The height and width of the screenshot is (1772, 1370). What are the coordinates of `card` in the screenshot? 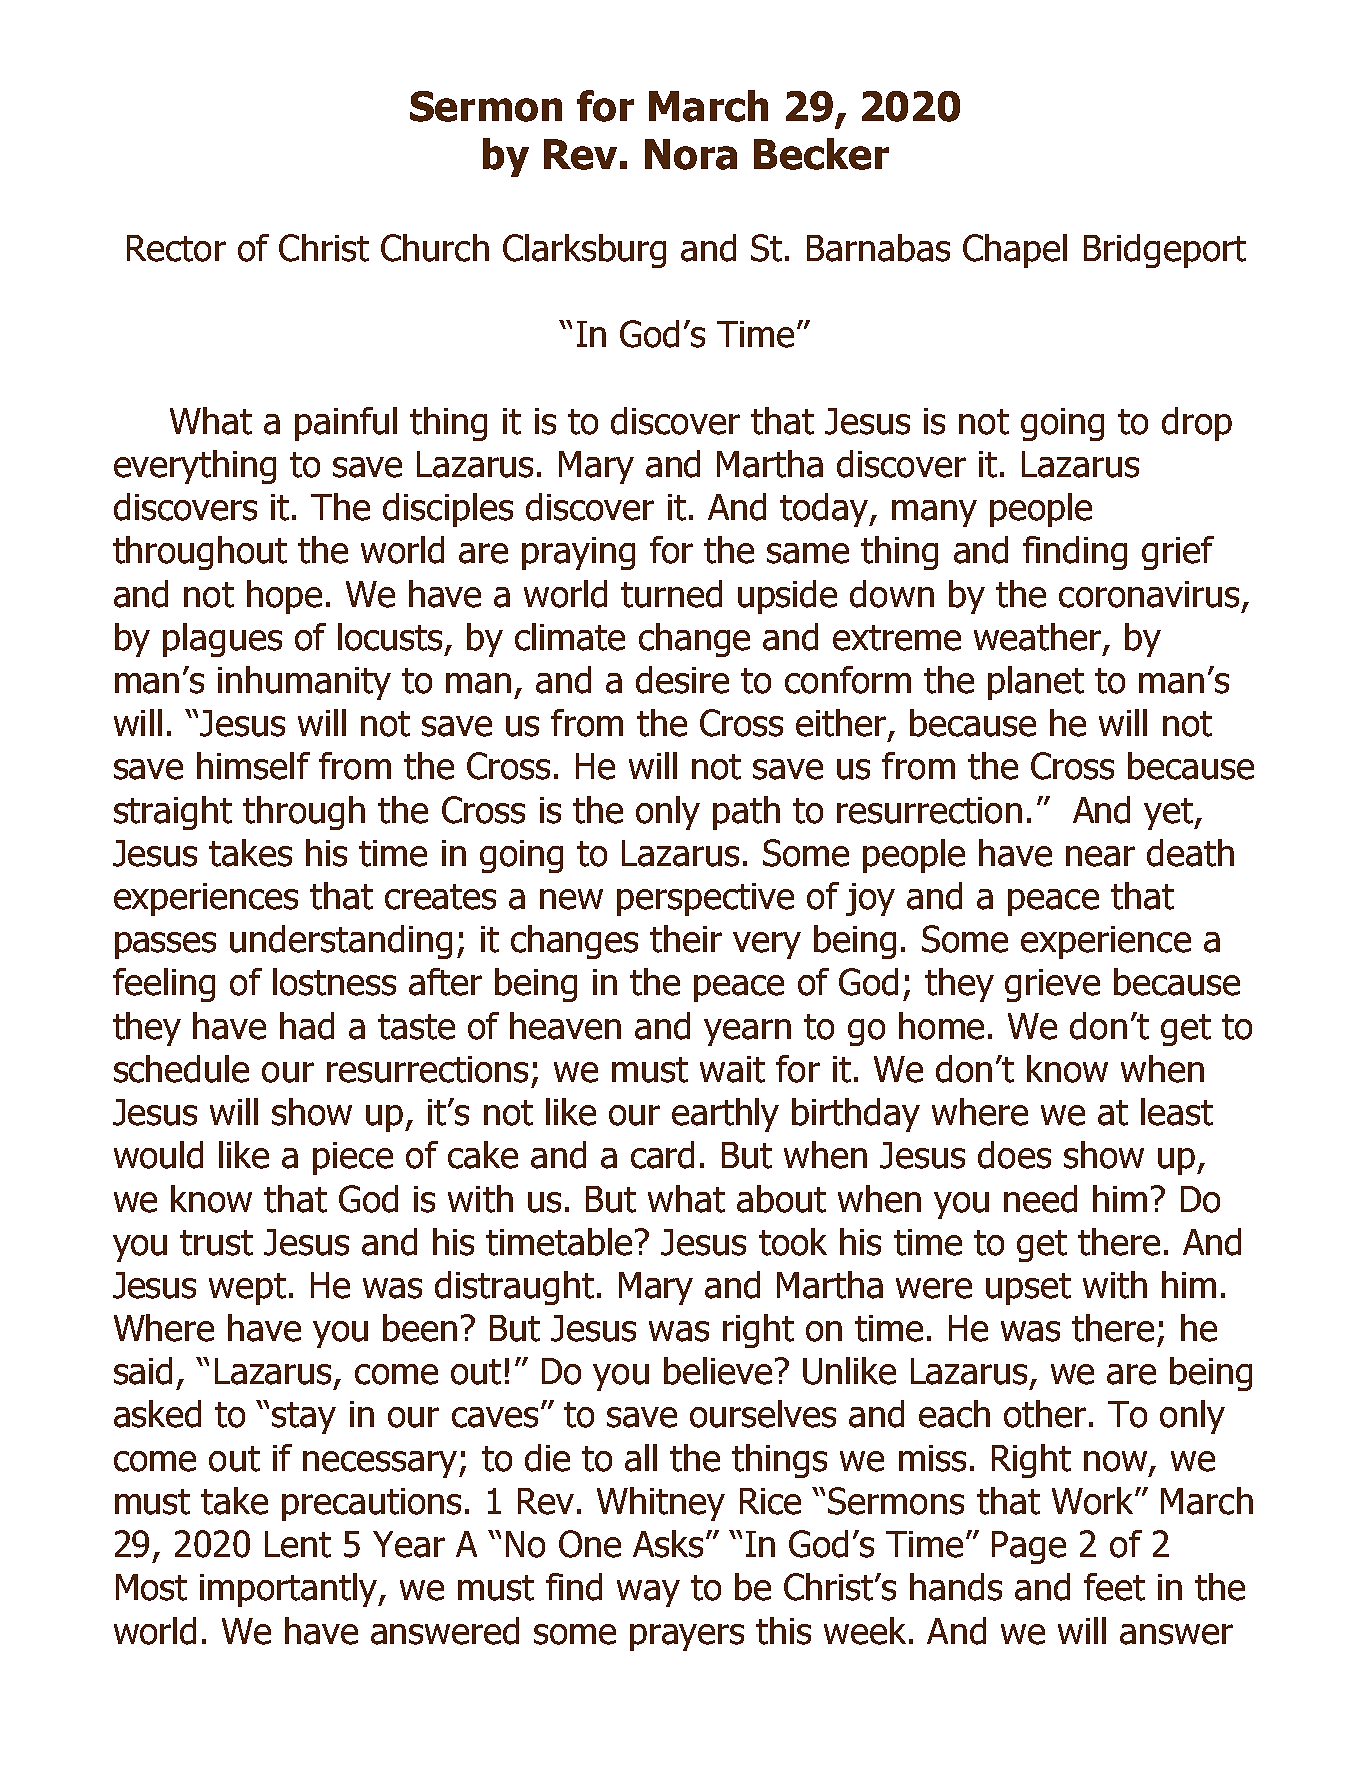 It's located at (662, 1155).
